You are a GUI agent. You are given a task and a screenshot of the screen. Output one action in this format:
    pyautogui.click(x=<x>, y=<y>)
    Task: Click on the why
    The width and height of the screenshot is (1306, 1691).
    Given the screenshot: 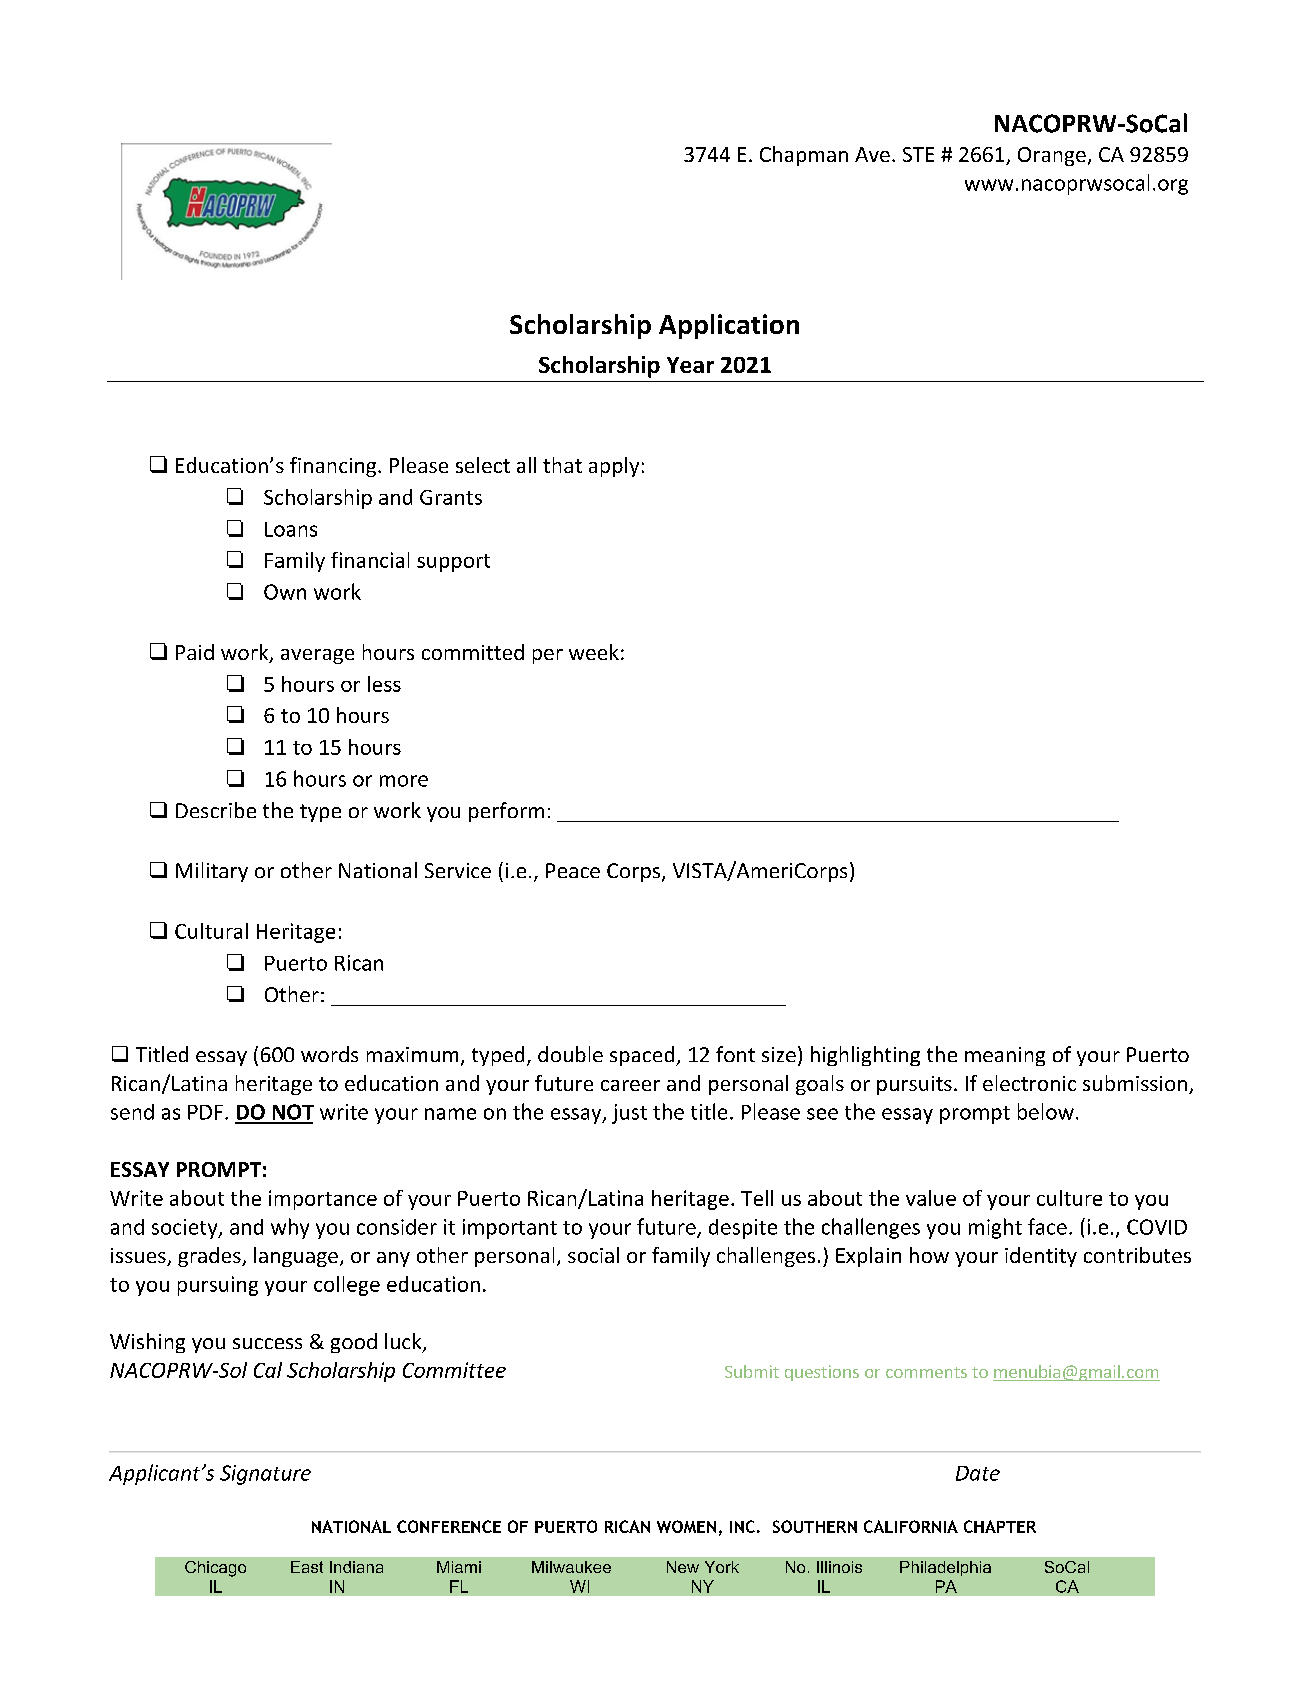 What is the action you would take?
    pyautogui.click(x=290, y=1228)
